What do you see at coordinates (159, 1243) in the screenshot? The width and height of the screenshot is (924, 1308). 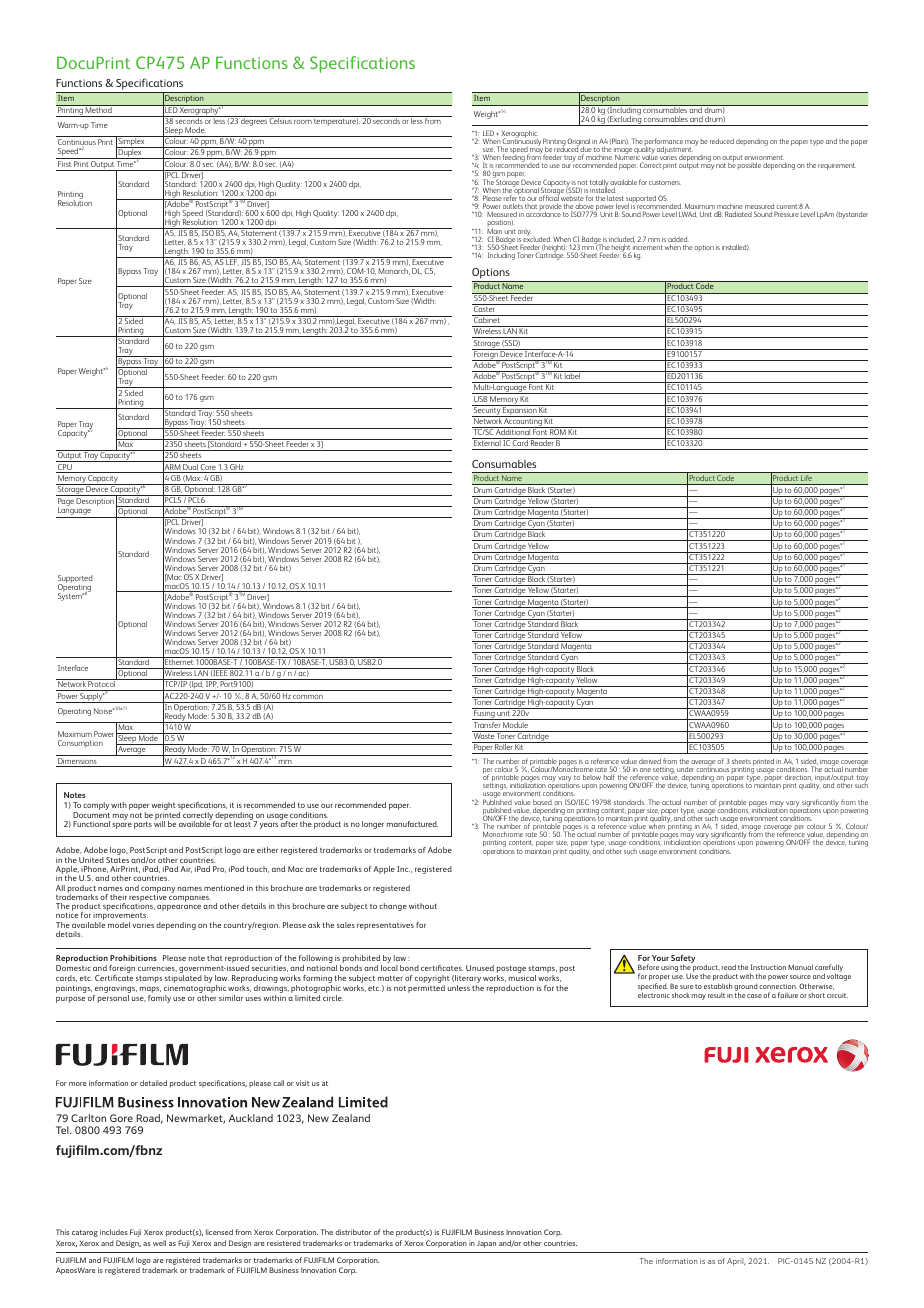 I see `well` at bounding box center [159, 1243].
